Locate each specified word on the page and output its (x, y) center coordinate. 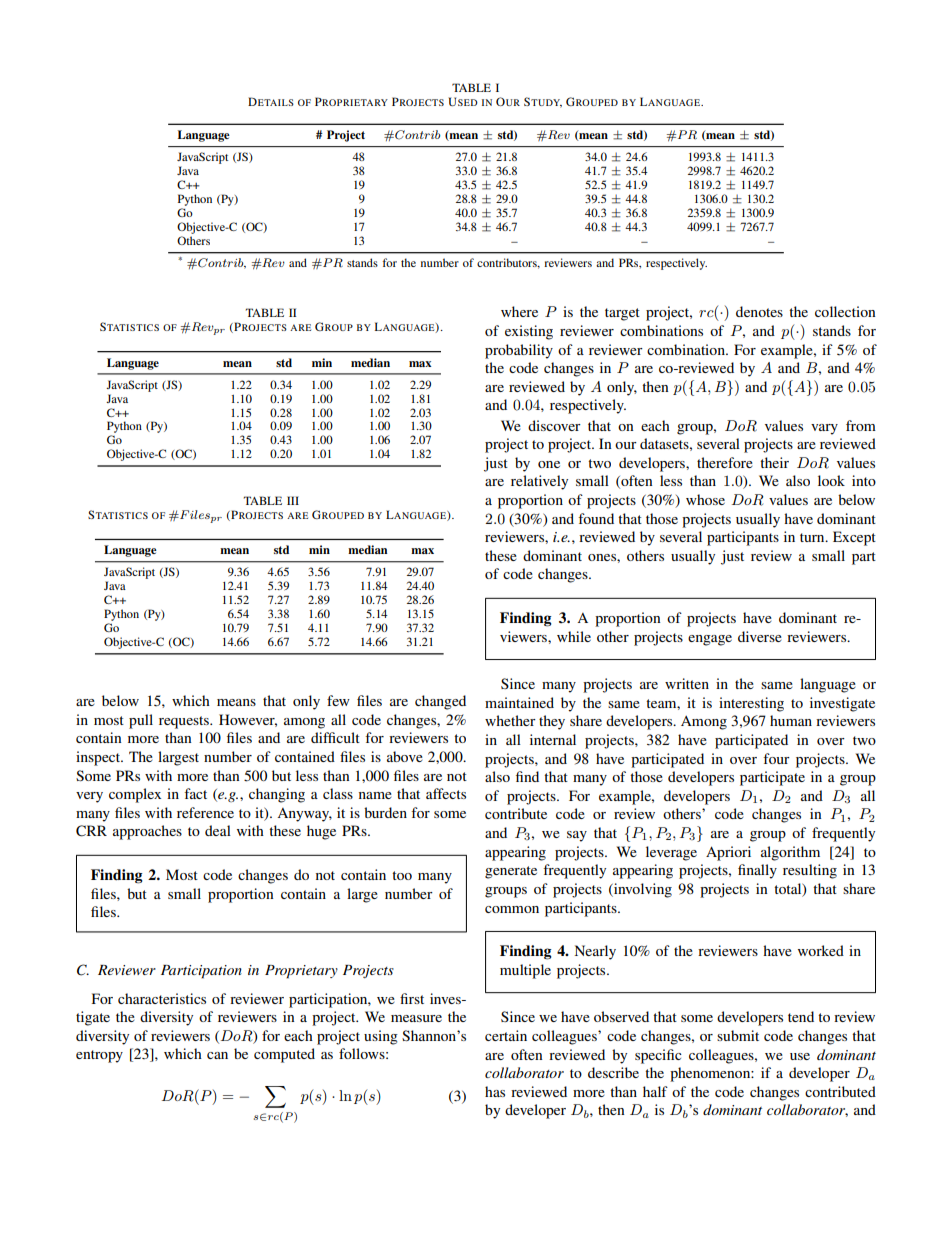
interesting (751, 704)
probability (519, 351)
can (217, 1055)
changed (440, 702)
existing (529, 332)
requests (185, 722)
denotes (759, 311)
